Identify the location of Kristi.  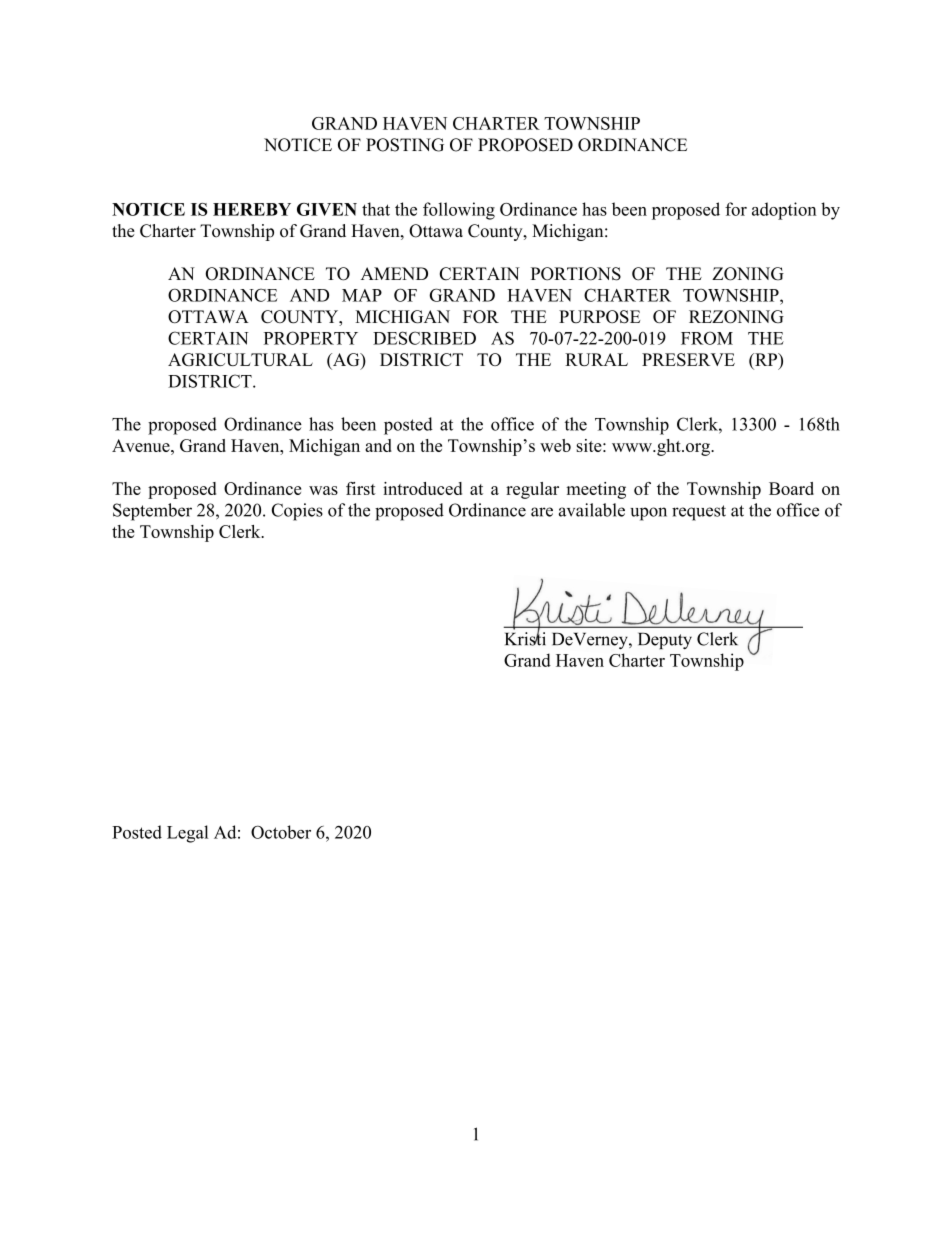
(525, 638).
